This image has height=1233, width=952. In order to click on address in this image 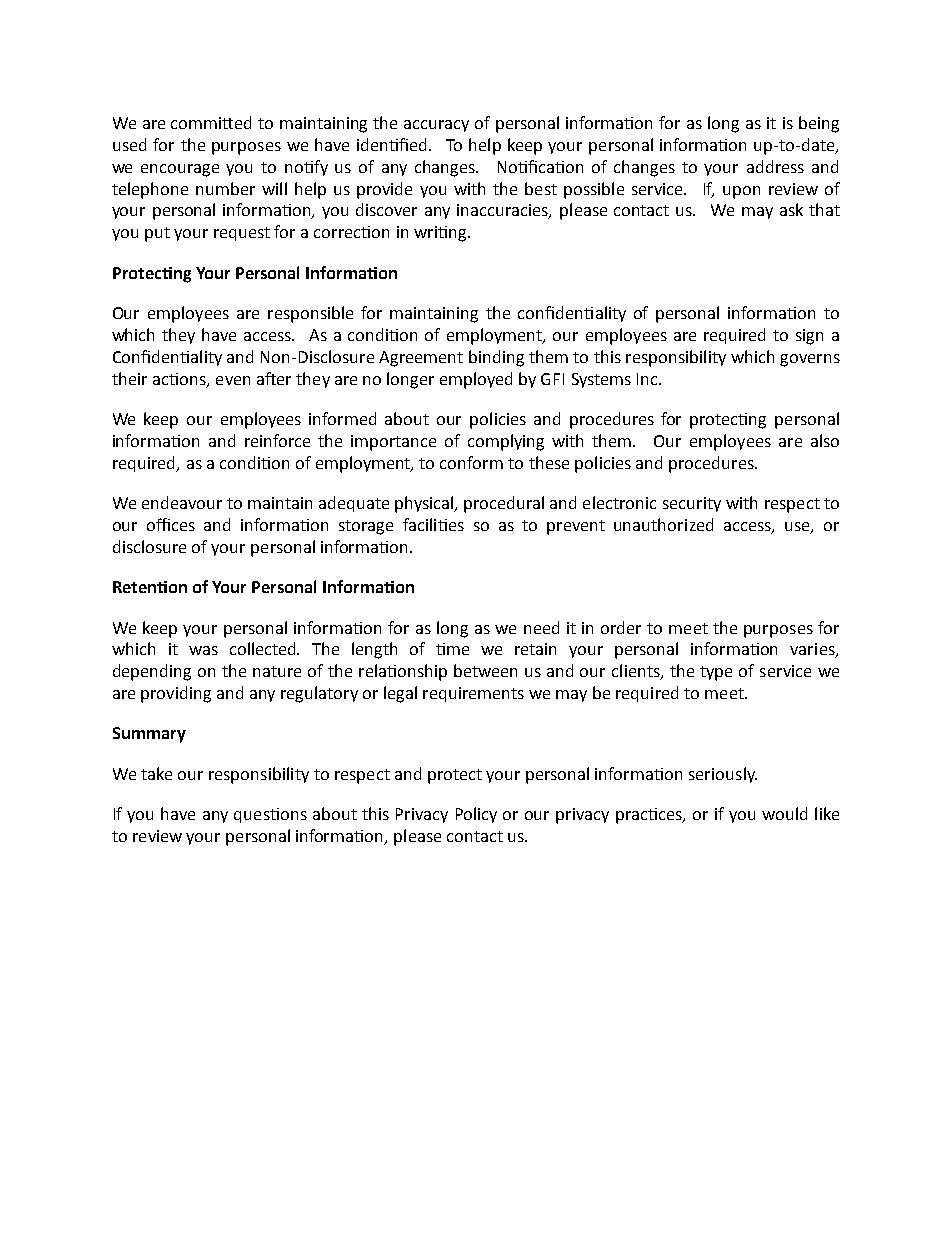, I will do `click(775, 166)`.
